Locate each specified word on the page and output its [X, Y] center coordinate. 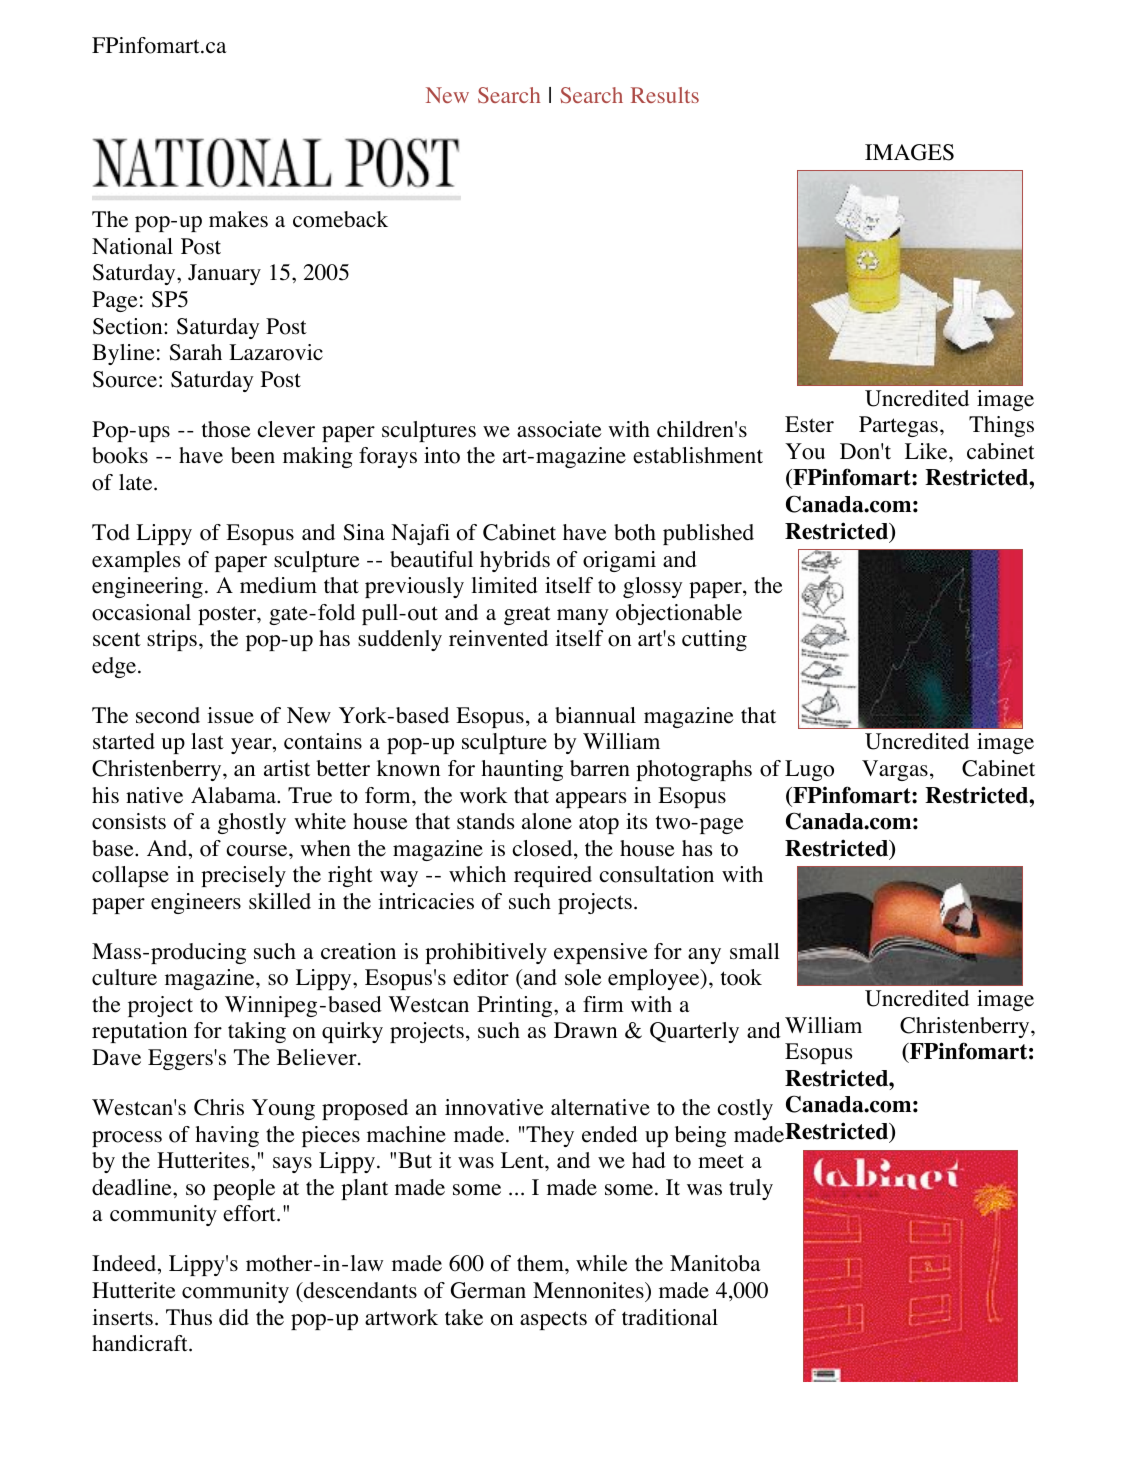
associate [559, 429]
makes [238, 219]
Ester [809, 424]
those [226, 429]
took [741, 977]
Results [665, 95]
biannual [595, 715]
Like [927, 451]
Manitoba [715, 1263]
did [234, 1317]
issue [230, 715]
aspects [553, 1320]
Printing [516, 1006]
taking [257, 1032]
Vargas [895, 770]
